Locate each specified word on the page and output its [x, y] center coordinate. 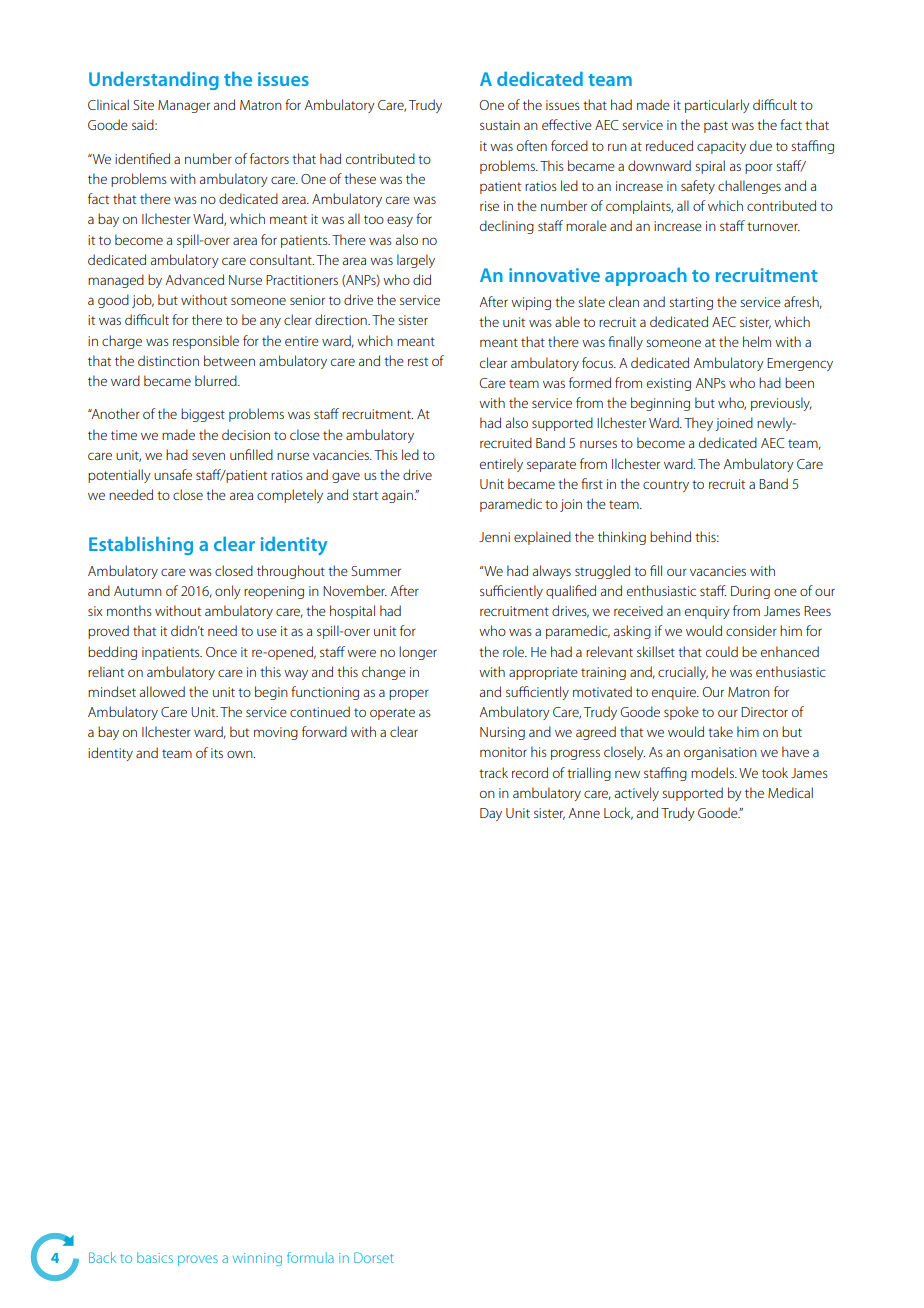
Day [491, 814]
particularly [717, 106]
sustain [500, 125]
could [722, 651]
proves [198, 1260]
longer [418, 653]
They [698, 424]
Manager [184, 106]
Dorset [374, 1257]
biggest [203, 415]
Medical [790, 792]
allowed [162, 691]
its [217, 753]
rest [418, 361]
